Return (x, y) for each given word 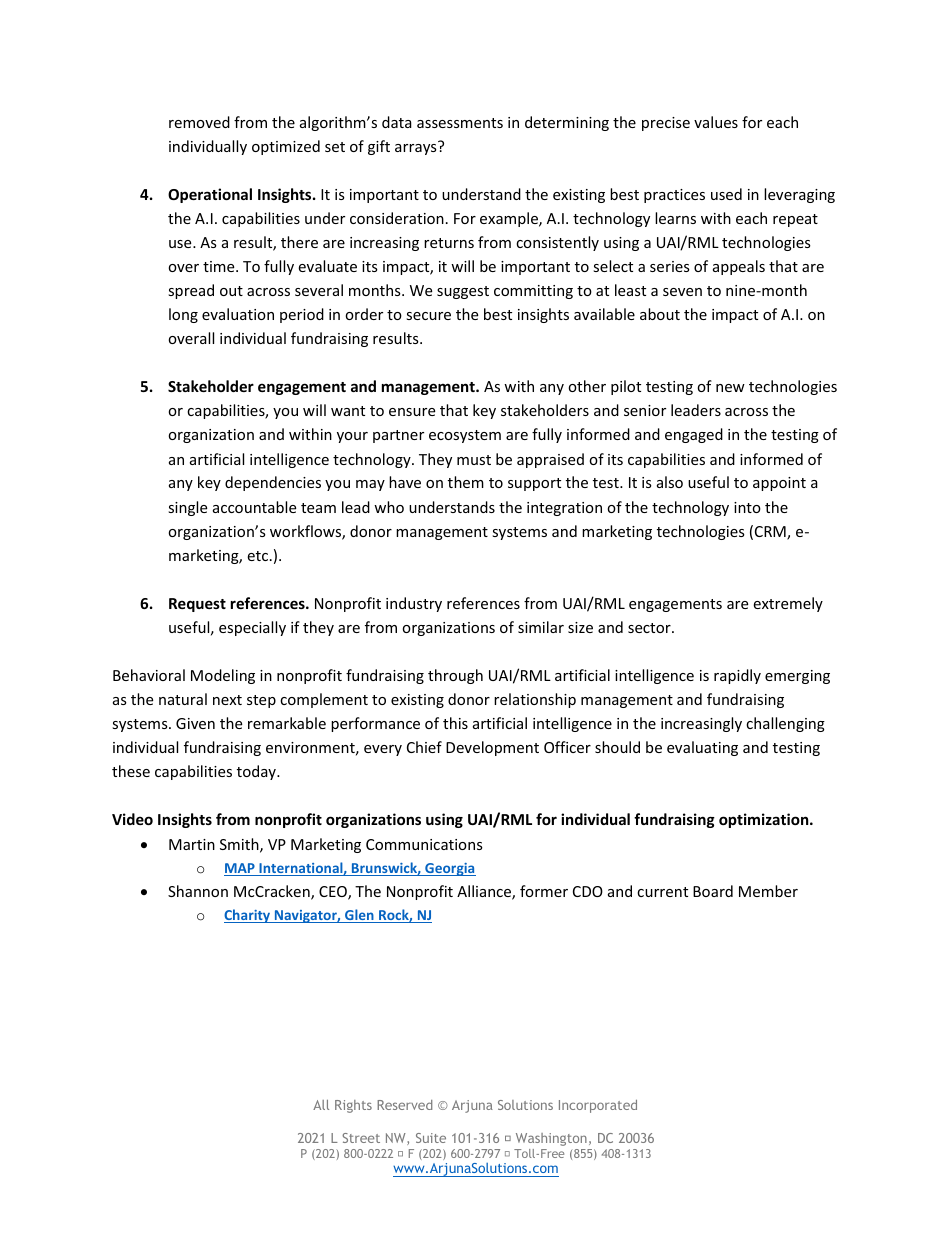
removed (199, 122)
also (670, 482)
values (716, 122)
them (466, 482)
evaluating (702, 748)
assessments (460, 123)
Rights (353, 1106)
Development (492, 748)
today (257, 772)
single (187, 508)
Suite (431, 1138)
